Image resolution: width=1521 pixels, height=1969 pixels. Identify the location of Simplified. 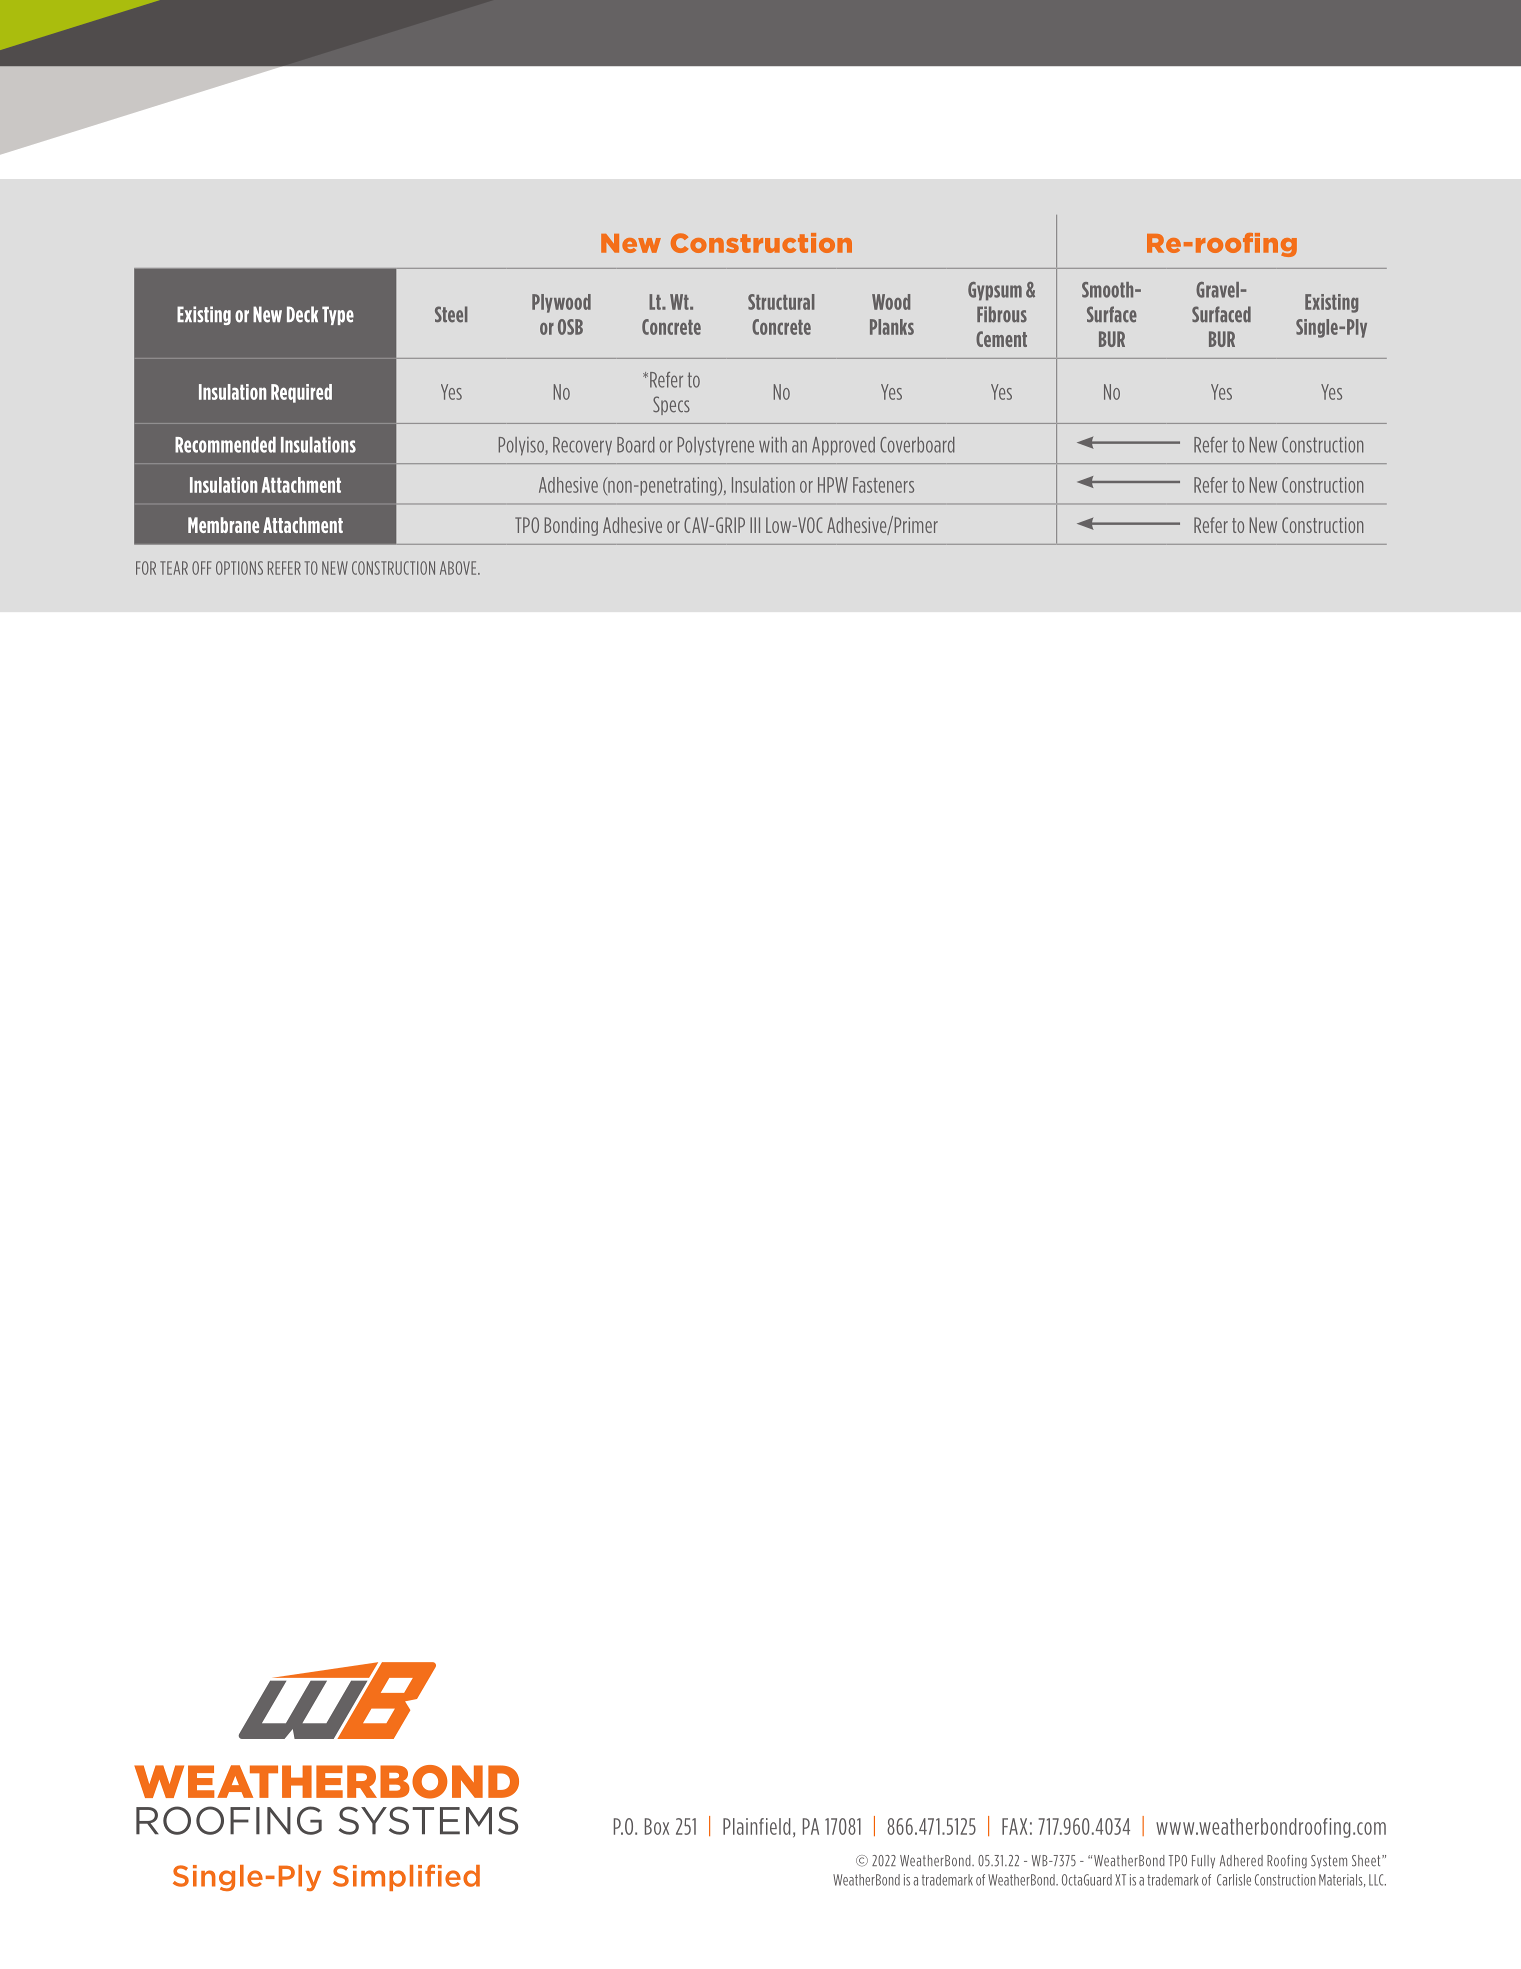
(406, 1877).
